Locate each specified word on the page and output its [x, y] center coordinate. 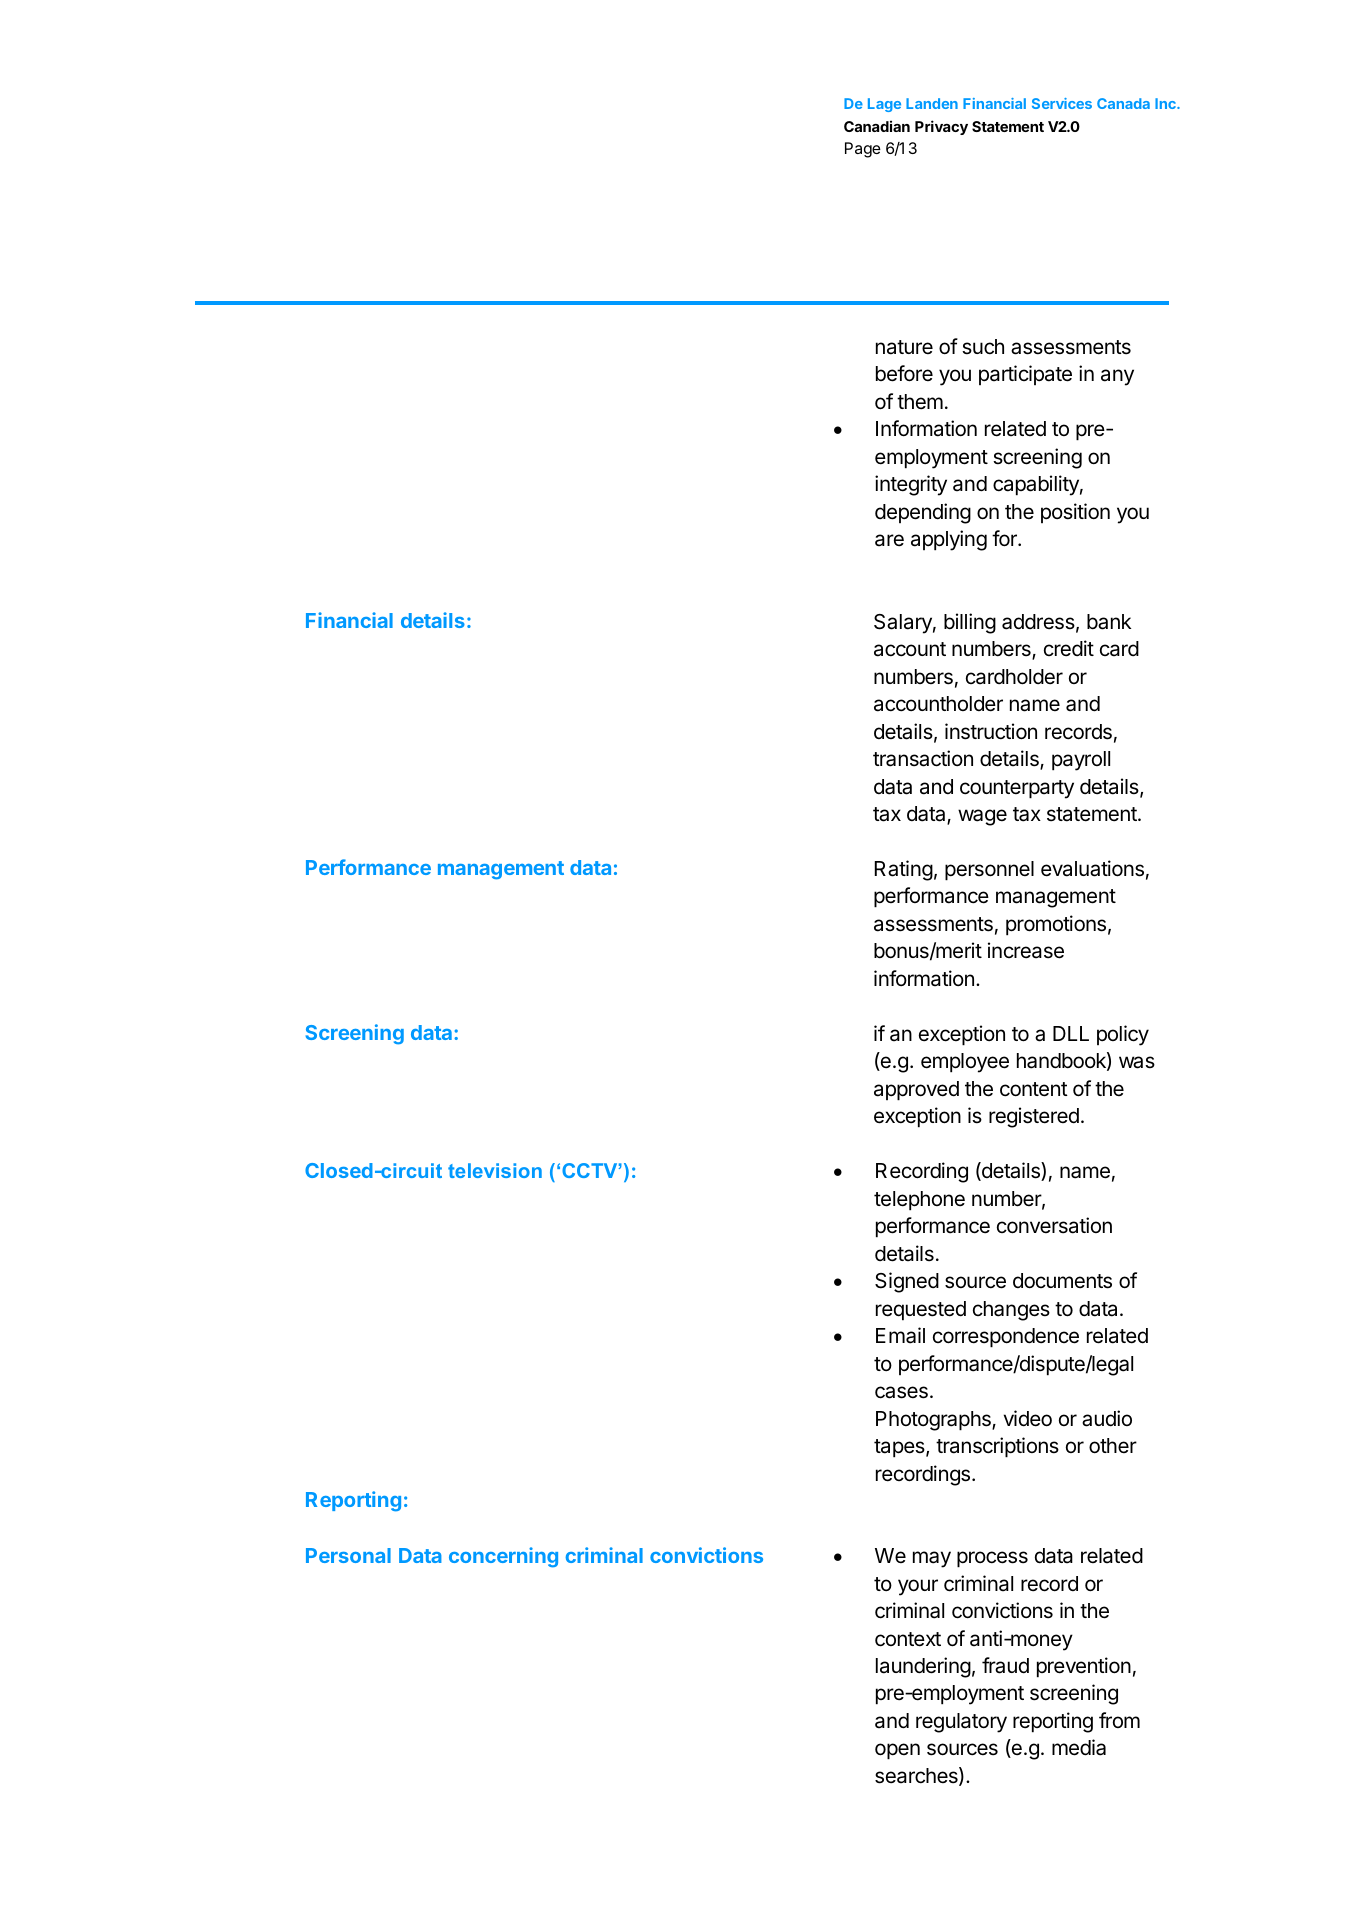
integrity [911, 485]
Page [863, 150]
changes [1011, 1311]
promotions [1056, 925]
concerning [503, 1557]
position [1075, 513]
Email [900, 1335]
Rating [904, 870]
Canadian [877, 126]
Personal [348, 1555]
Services [1062, 103]
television [495, 1170]
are [889, 540]
